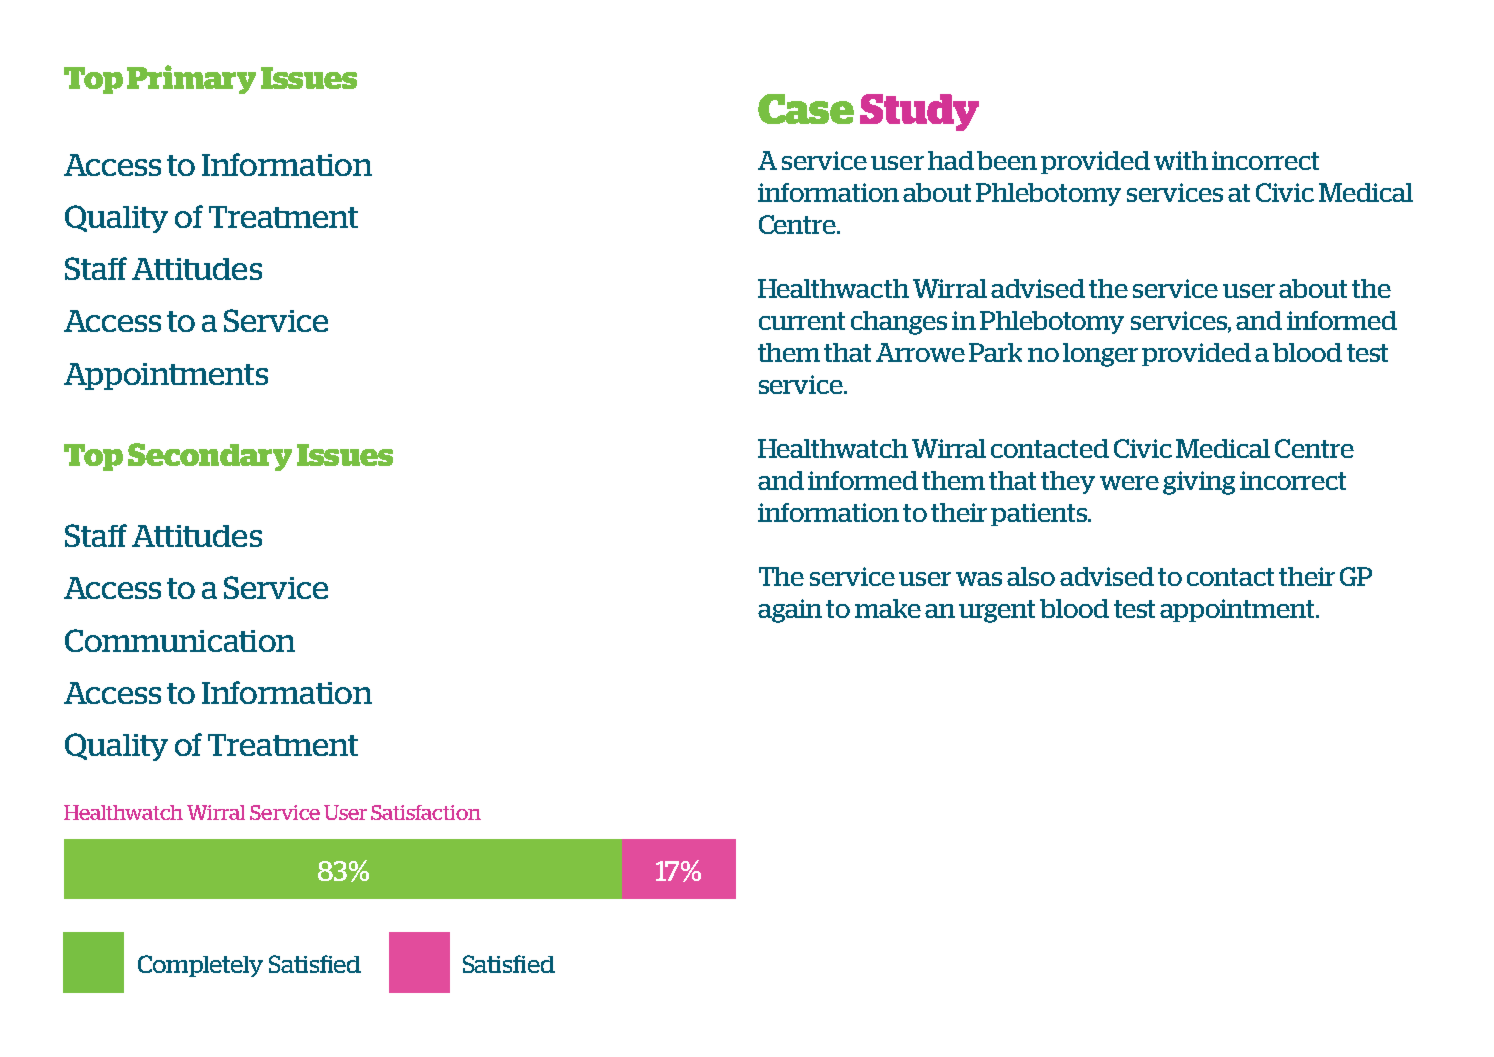 The width and height of the page is (1494, 1057). What do you see at coordinates (180, 640) in the page?
I see `Communication` at bounding box center [180, 640].
